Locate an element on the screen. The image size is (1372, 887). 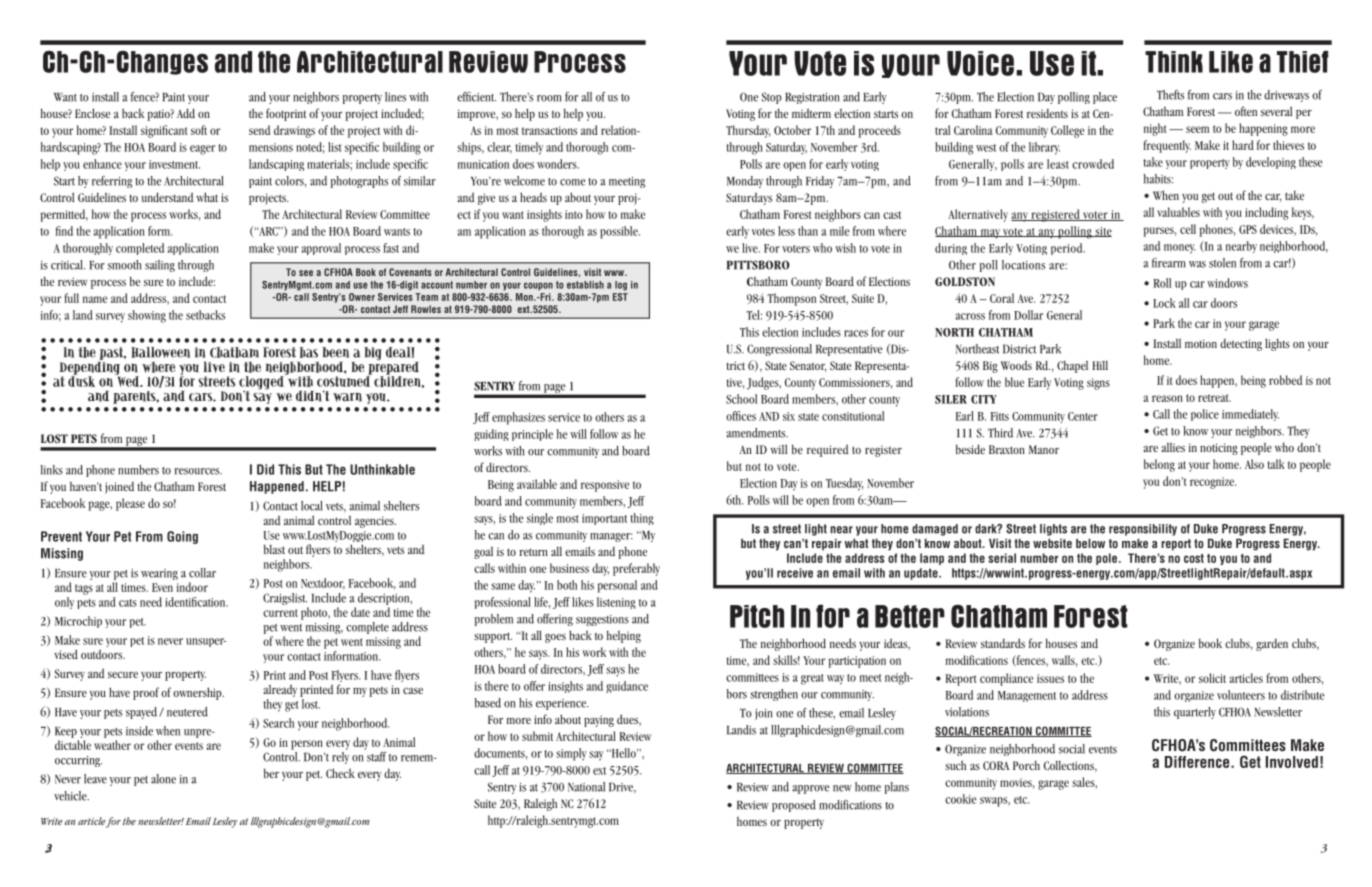
Thompson is located at coordinates (791, 299).
